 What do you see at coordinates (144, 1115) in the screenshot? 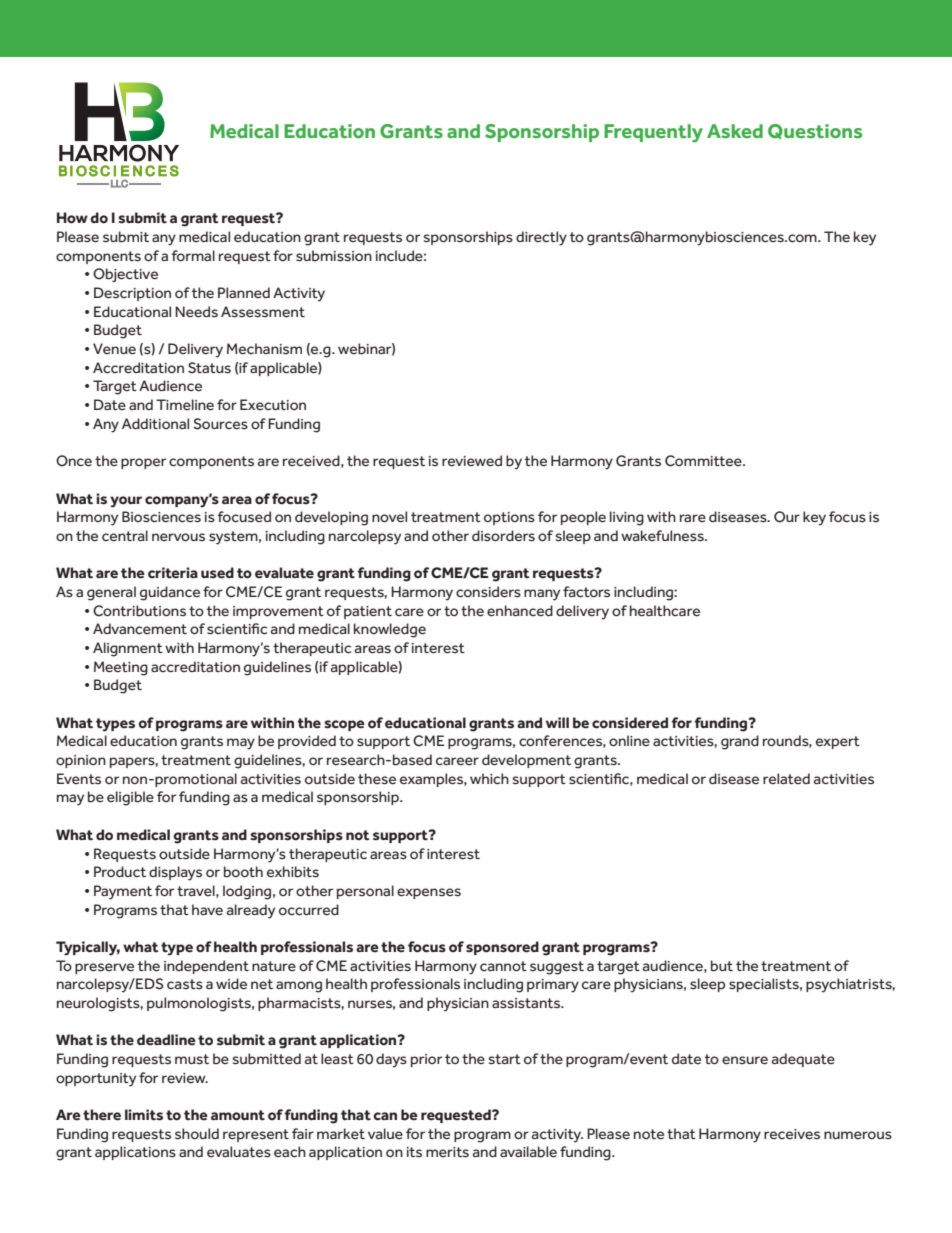
I see `limits` at bounding box center [144, 1115].
